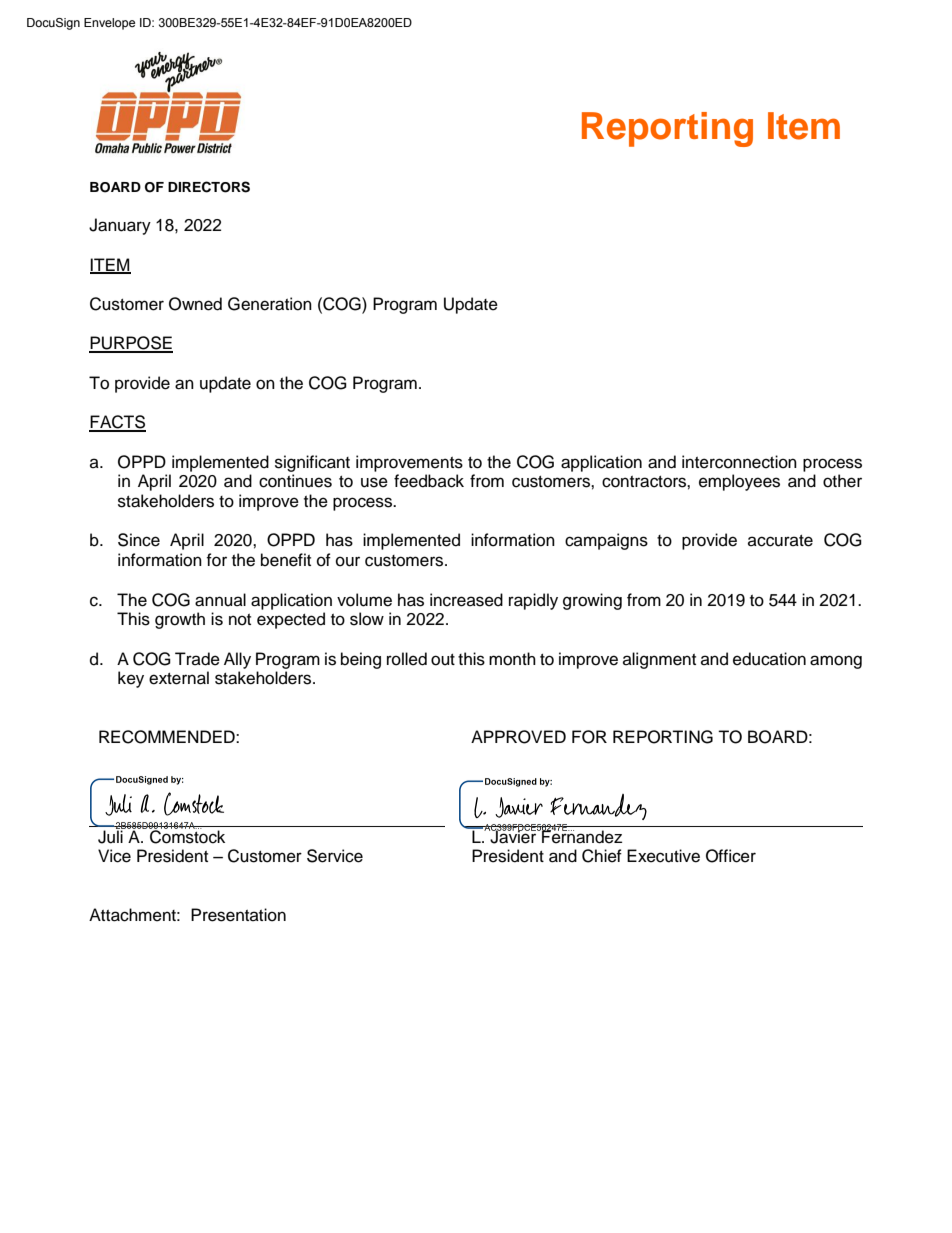 The width and height of the screenshot is (952, 1233). Describe the element at coordinates (512, 659) in the screenshot. I see `month` at that location.
